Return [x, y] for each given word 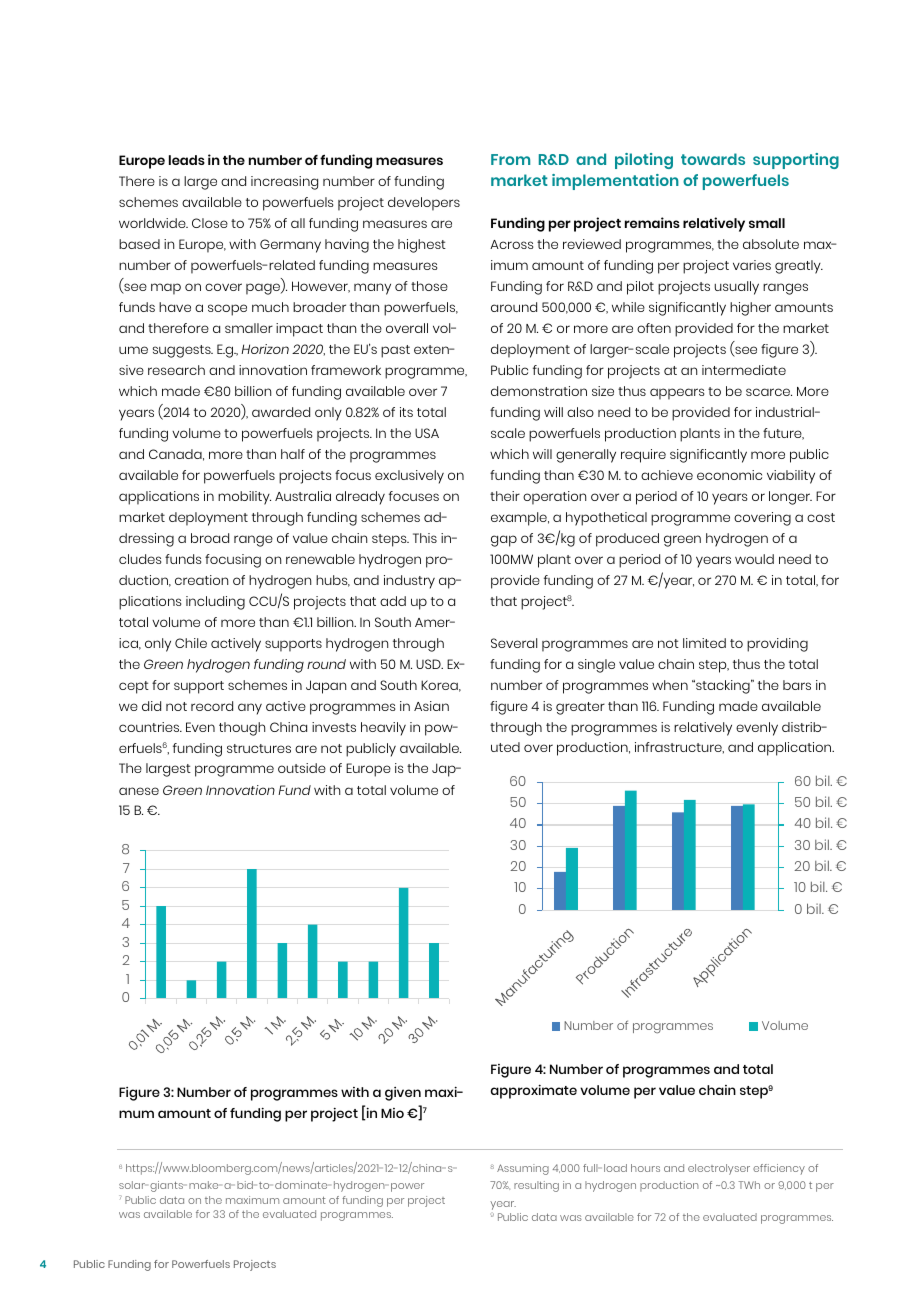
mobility [244, 498]
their [505, 496]
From [510, 159]
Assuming [523, 1169]
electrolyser [719, 1169]
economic [729, 475]
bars [797, 685]
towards [713, 159]
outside [302, 768]
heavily [383, 729]
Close [210, 223]
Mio [392, 1113]
